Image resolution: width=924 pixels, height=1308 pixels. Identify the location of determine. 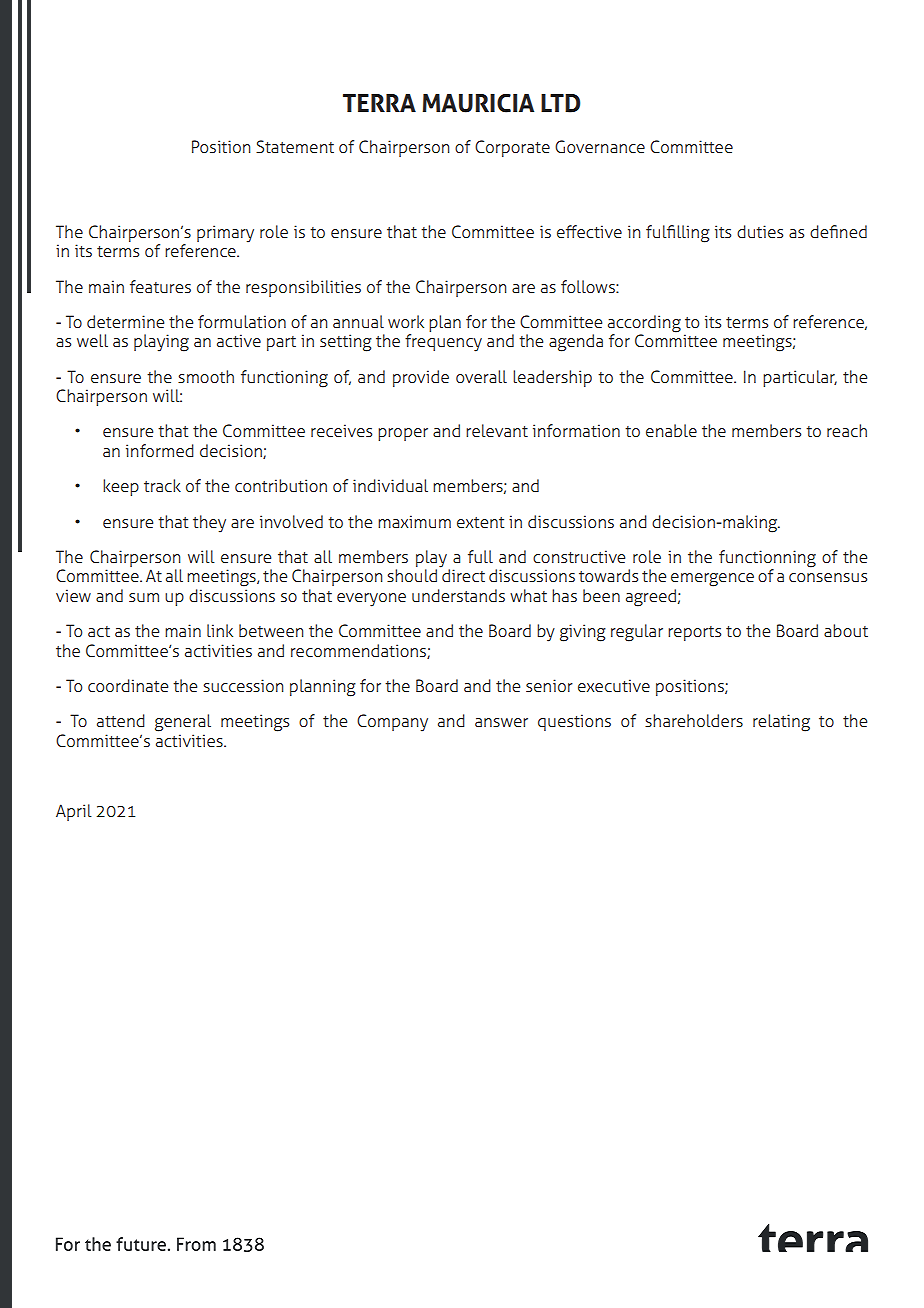
(125, 321).
